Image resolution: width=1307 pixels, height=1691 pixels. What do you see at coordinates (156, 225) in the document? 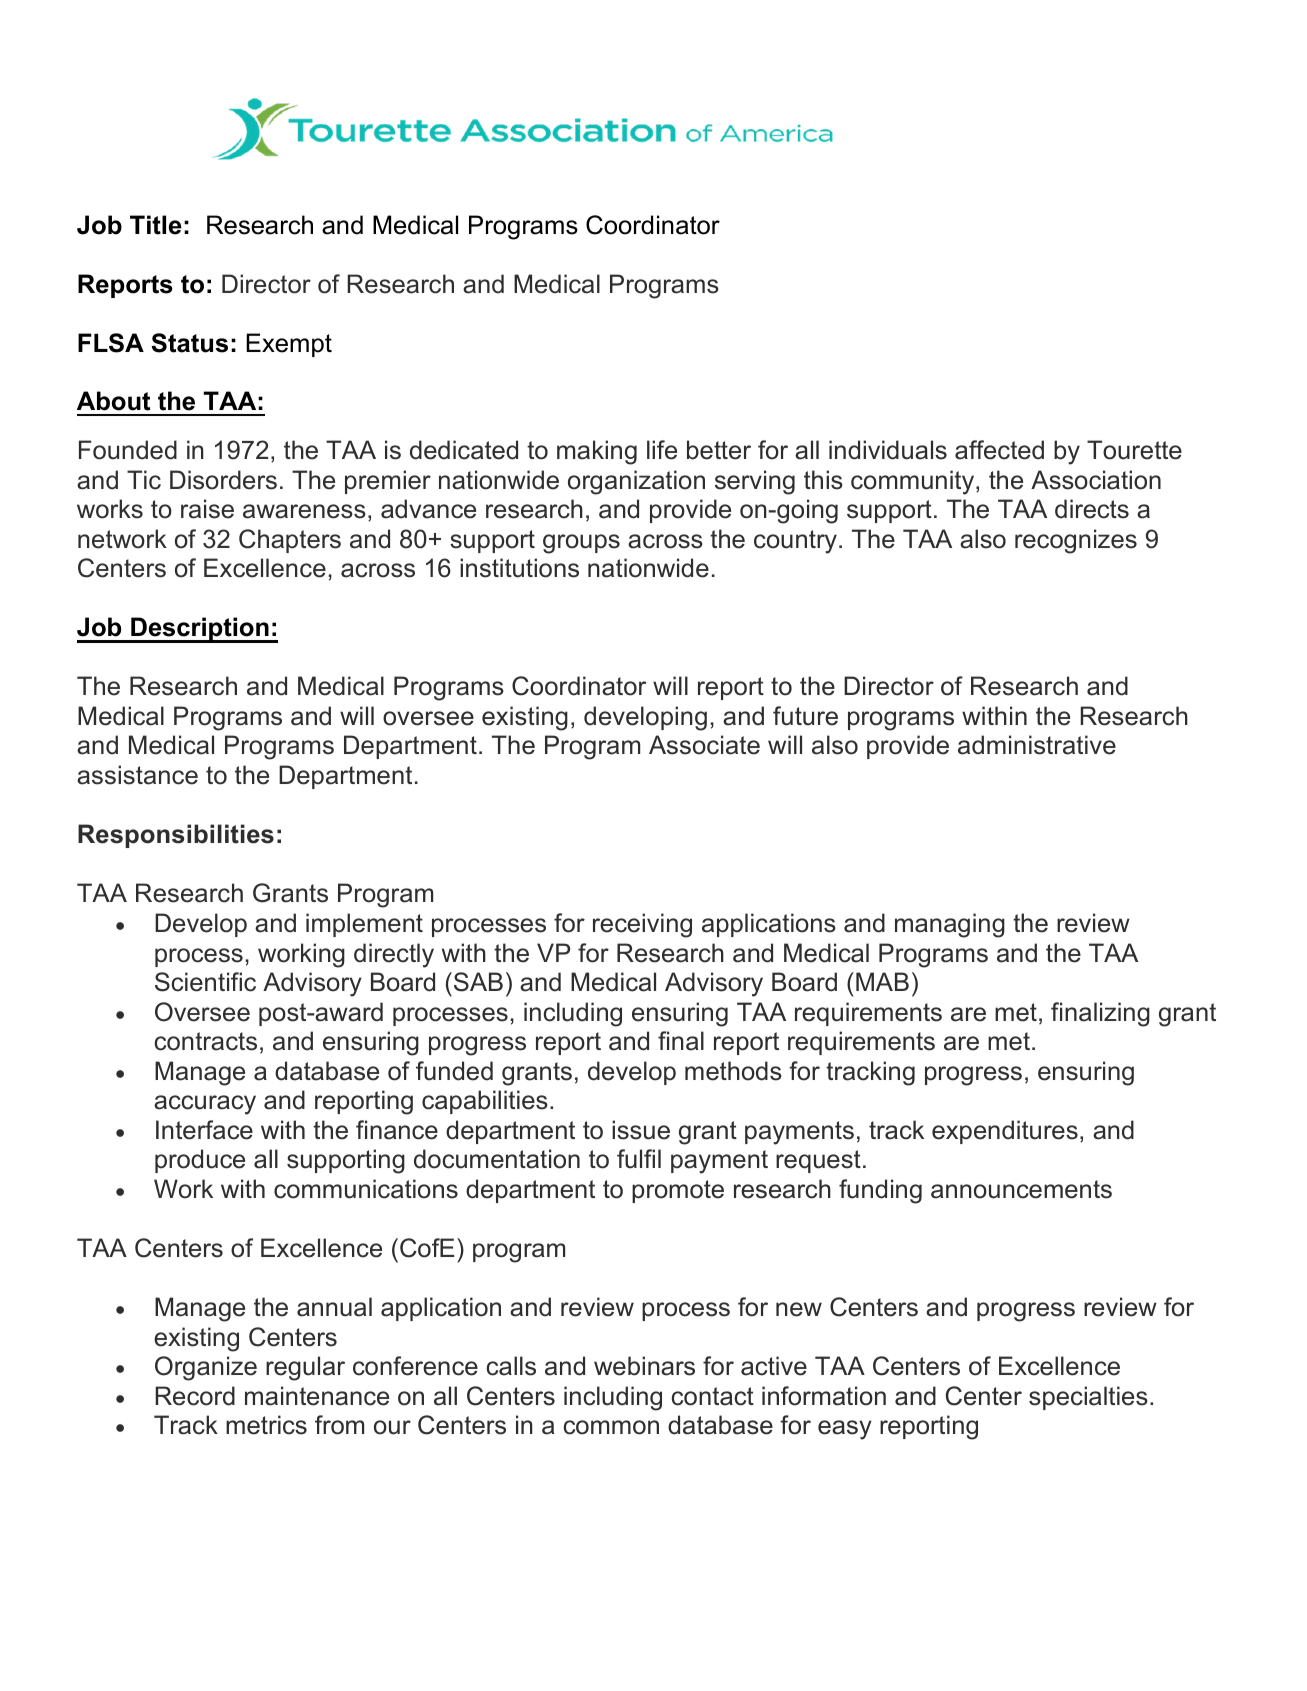
I see `Title` at bounding box center [156, 225].
